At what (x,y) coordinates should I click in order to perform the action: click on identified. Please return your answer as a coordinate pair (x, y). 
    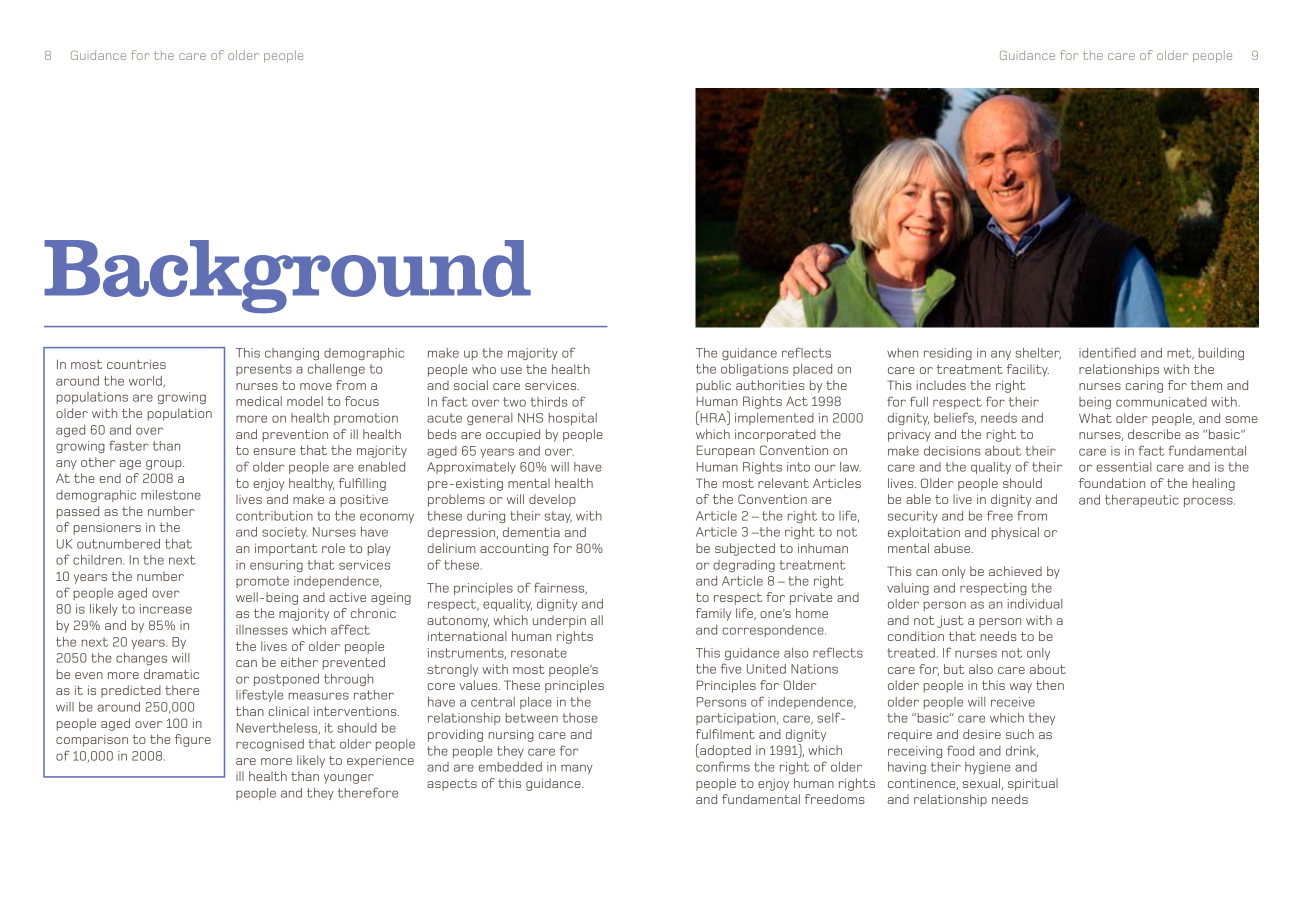
    Looking at the image, I should click on (1107, 352).
